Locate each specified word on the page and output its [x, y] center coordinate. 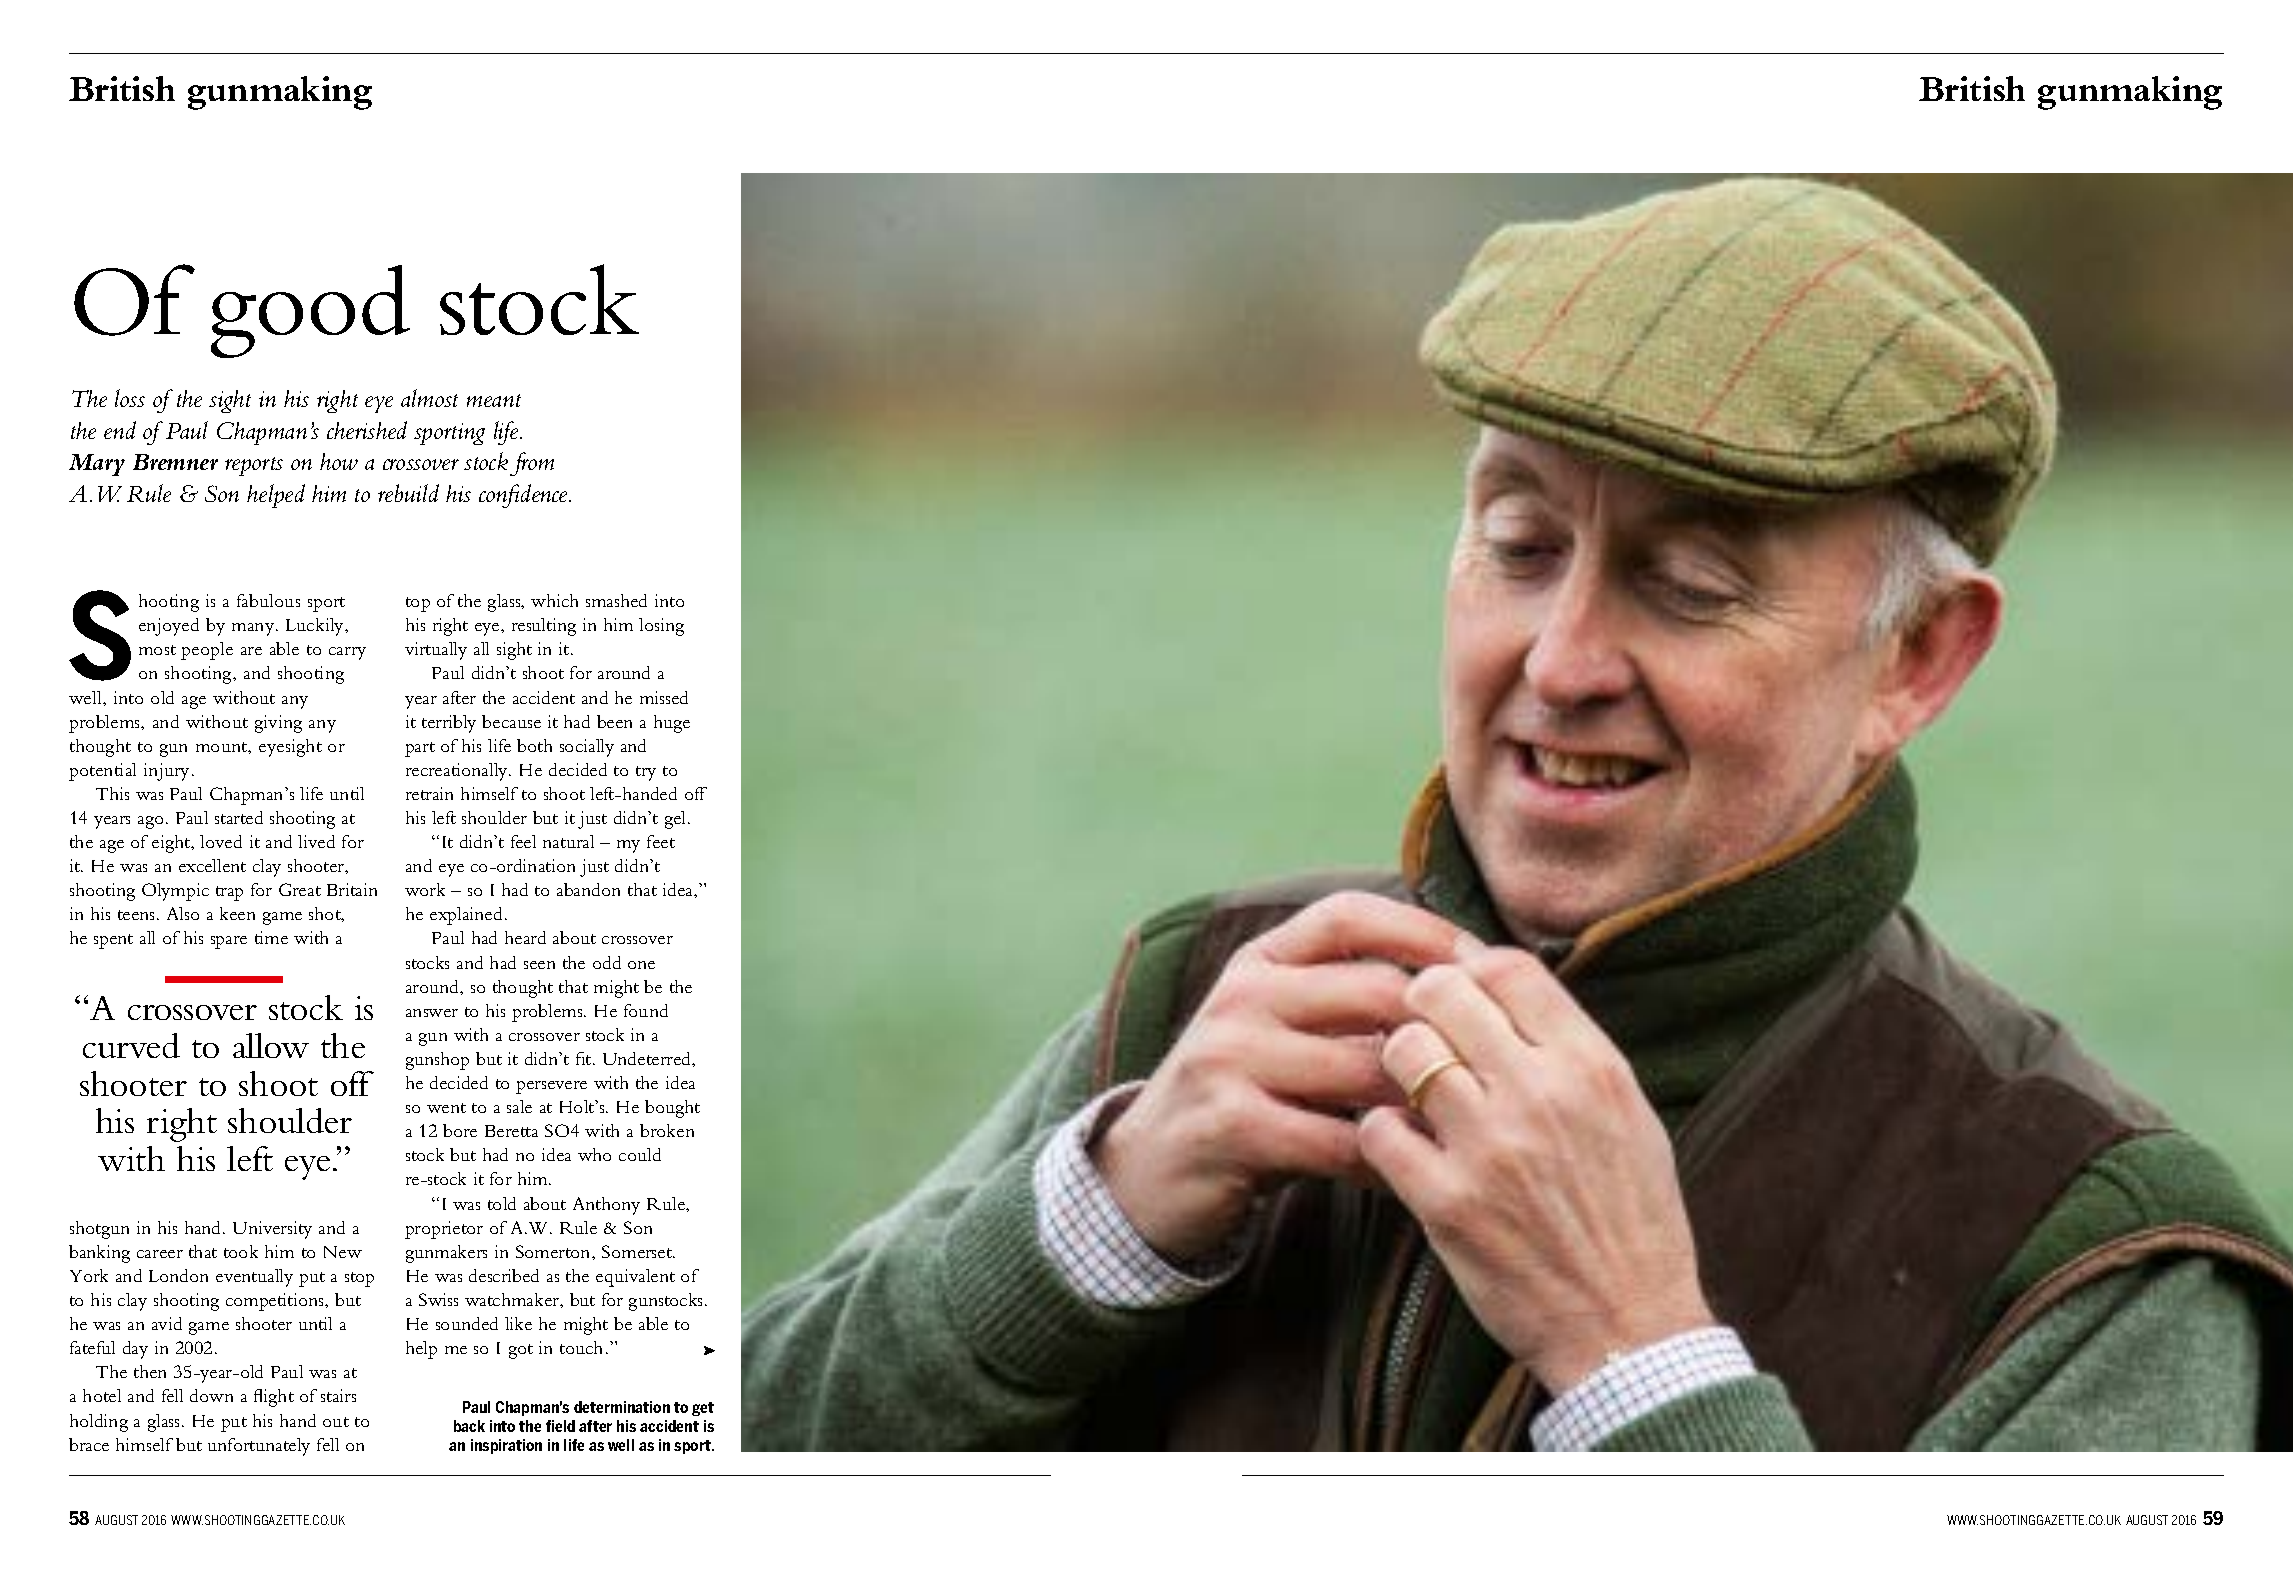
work [425, 889]
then [150, 1371]
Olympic [175, 892]
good [310, 311]
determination [622, 1407]
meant [494, 400]
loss [130, 398]
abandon [588, 889]
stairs [338, 1395]
